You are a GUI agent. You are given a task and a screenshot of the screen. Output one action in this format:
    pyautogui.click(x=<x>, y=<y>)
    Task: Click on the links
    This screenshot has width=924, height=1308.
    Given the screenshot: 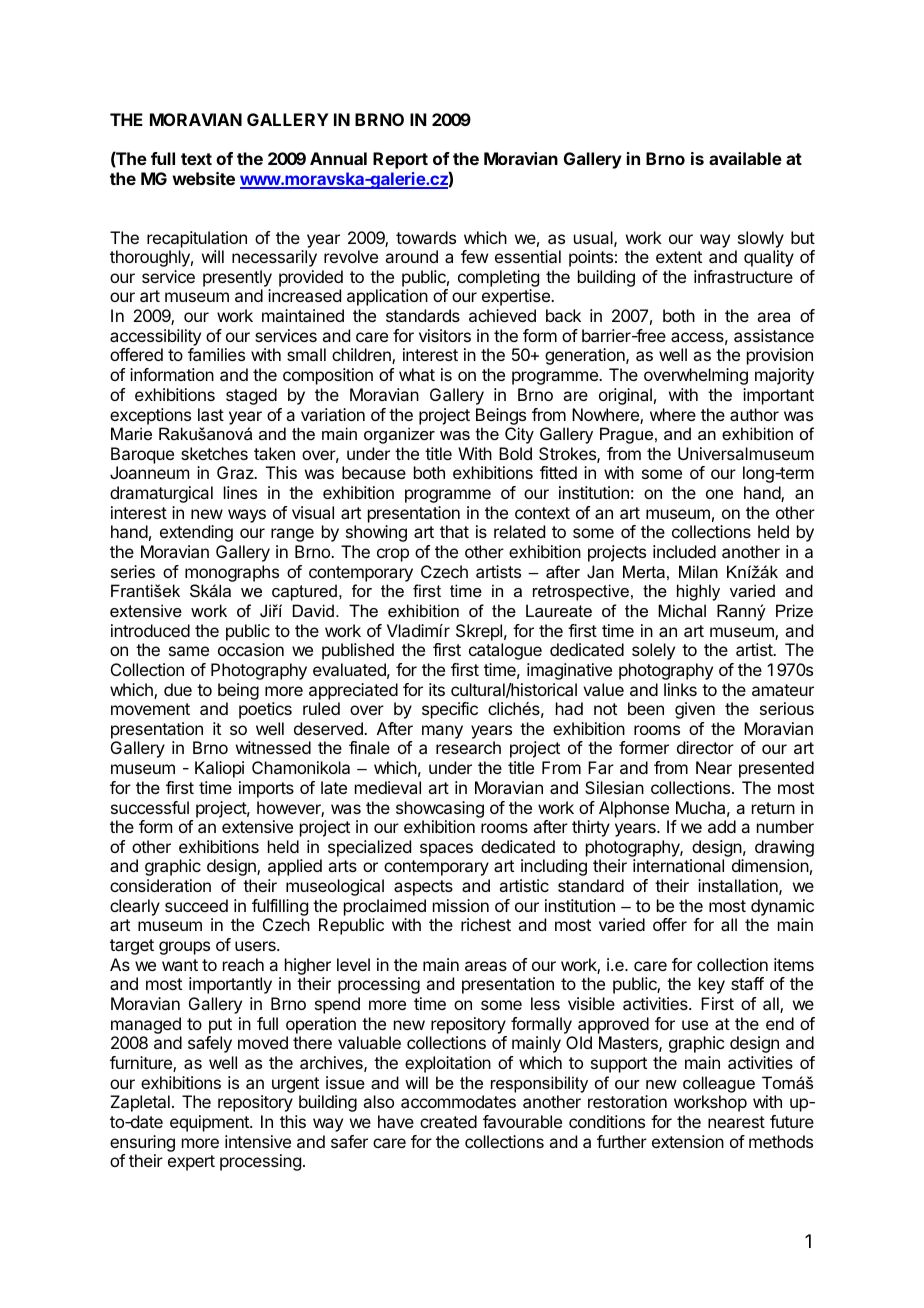 What is the action you would take?
    pyautogui.click(x=680, y=689)
